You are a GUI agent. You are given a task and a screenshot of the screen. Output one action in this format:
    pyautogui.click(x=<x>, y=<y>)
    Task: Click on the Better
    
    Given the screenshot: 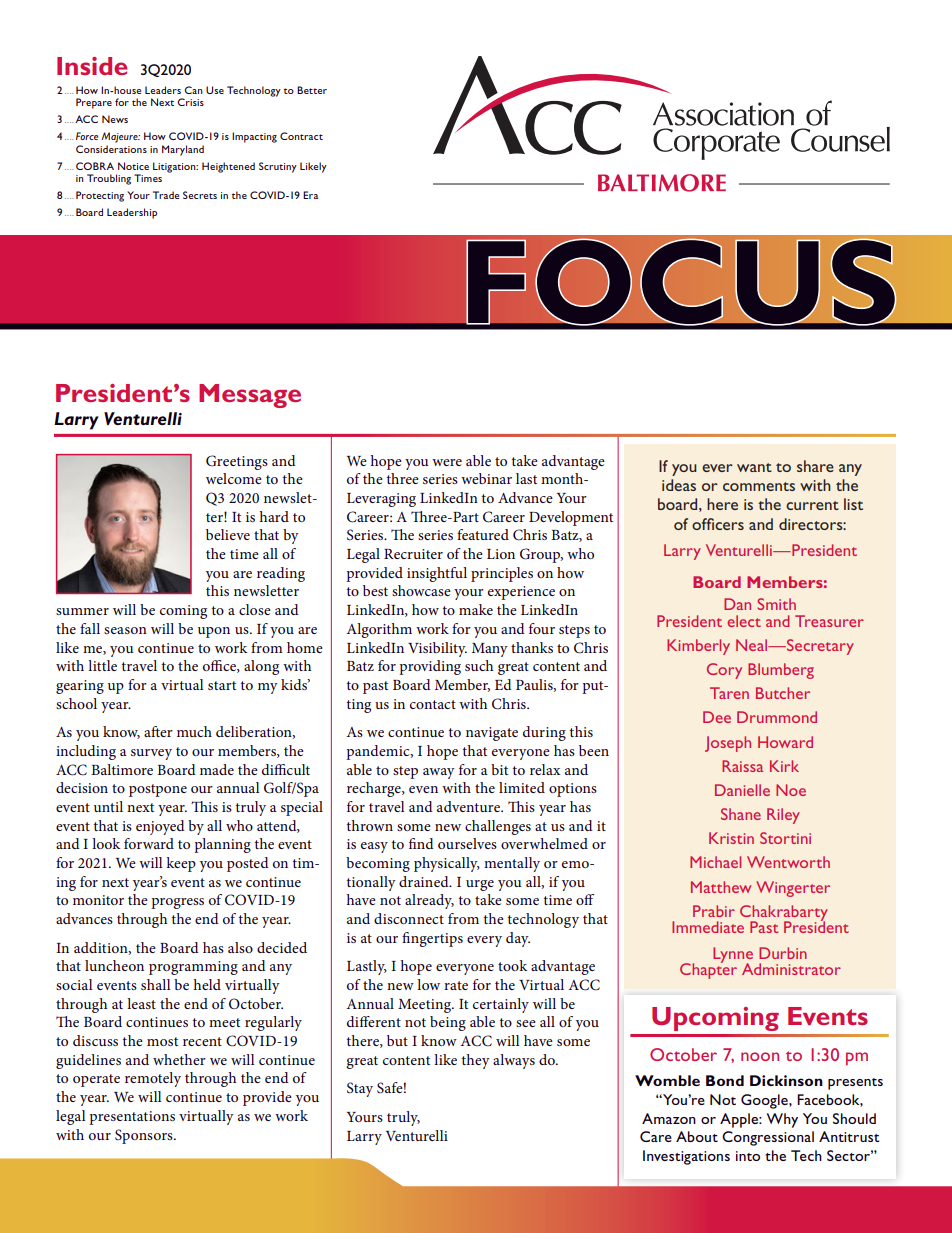 What is the action you would take?
    pyautogui.click(x=312, y=90)
